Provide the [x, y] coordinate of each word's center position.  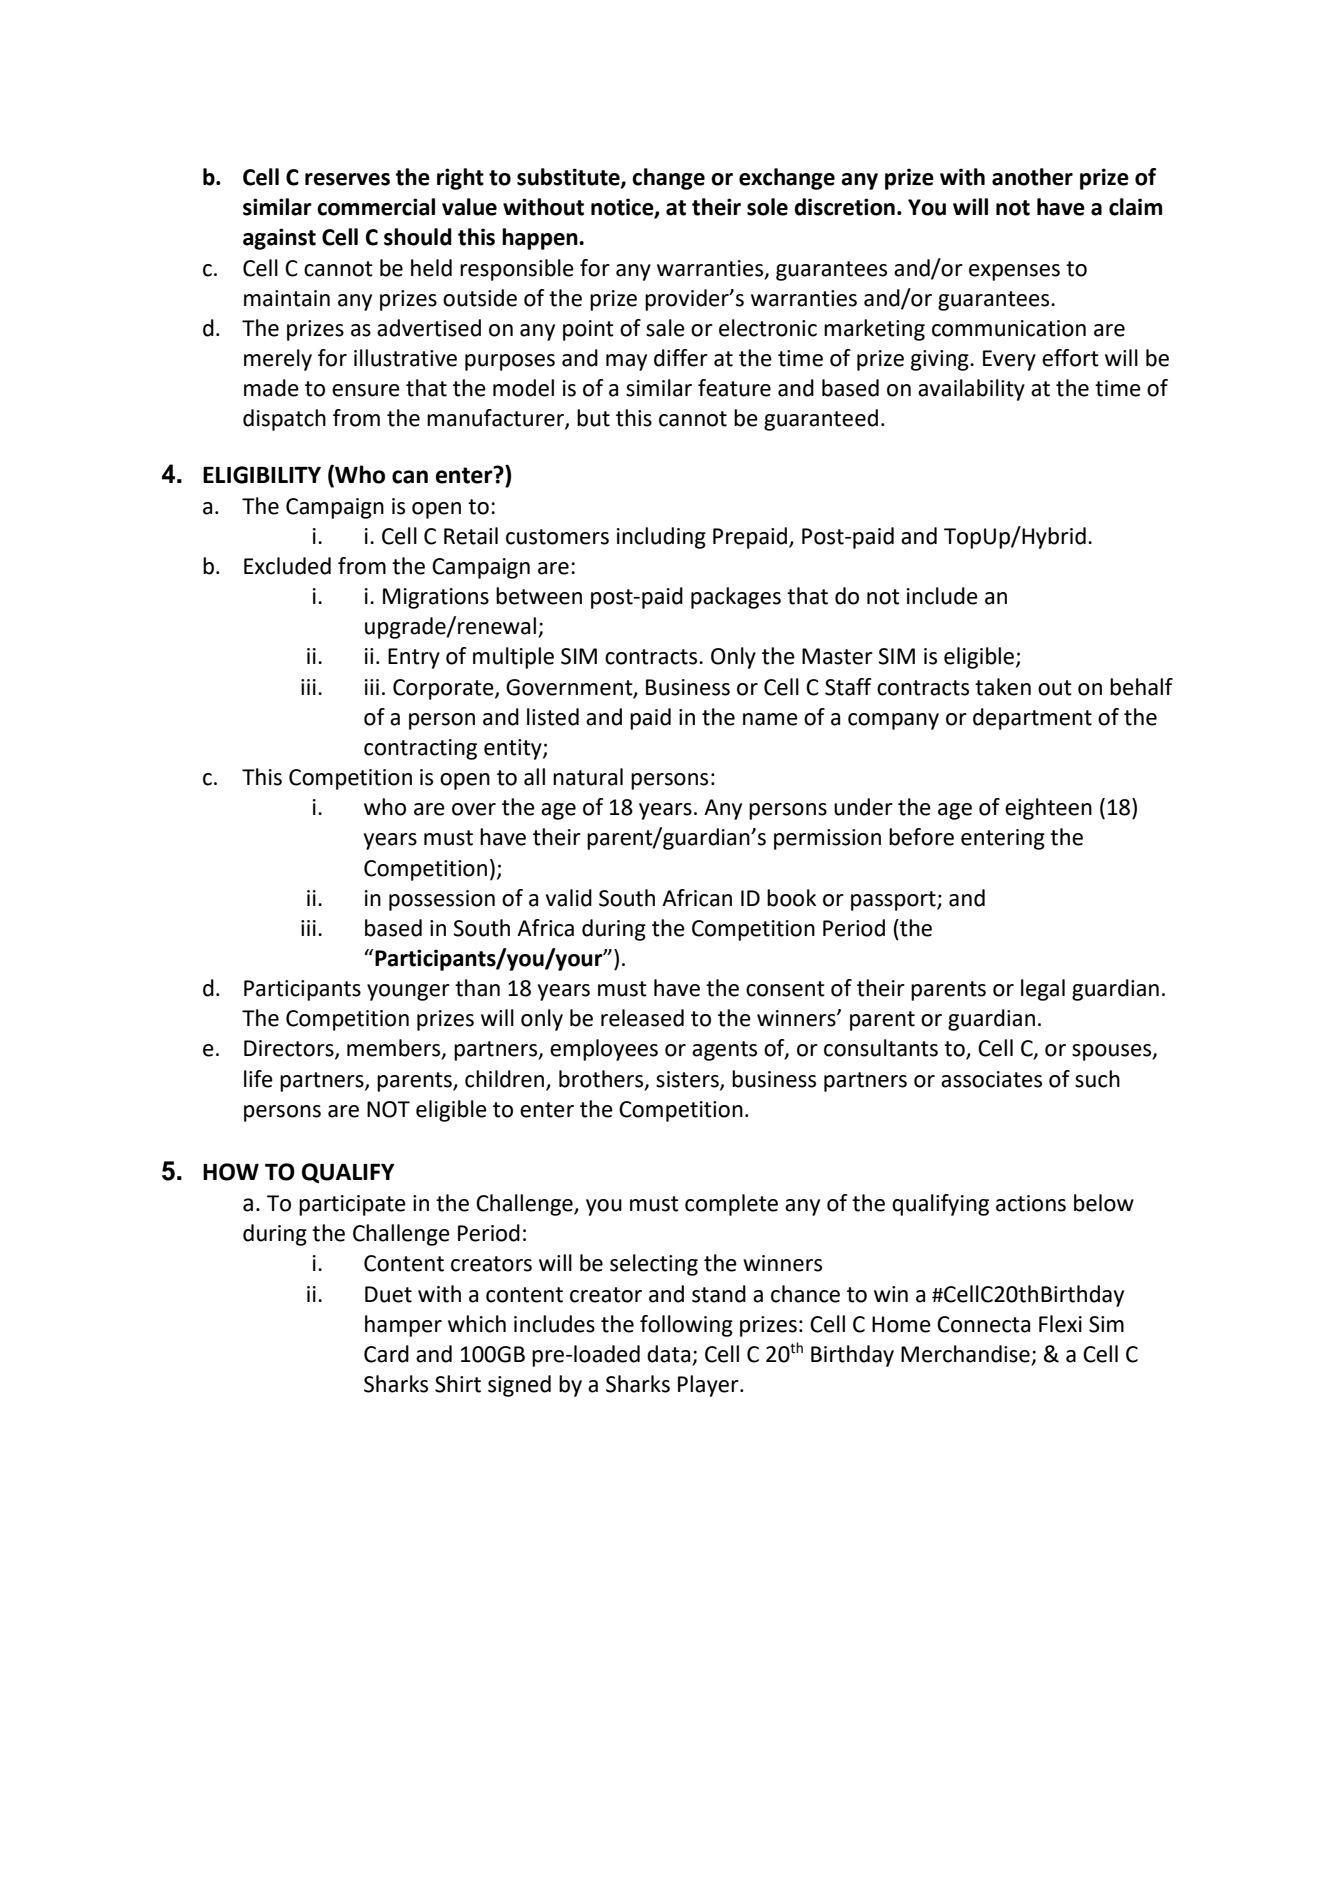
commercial [376, 207]
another [1032, 177]
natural [588, 777]
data [670, 1355]
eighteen [1048, 809]
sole [767, 207]
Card [386, 1354]
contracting [420, 749]
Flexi [1060, 1324]
